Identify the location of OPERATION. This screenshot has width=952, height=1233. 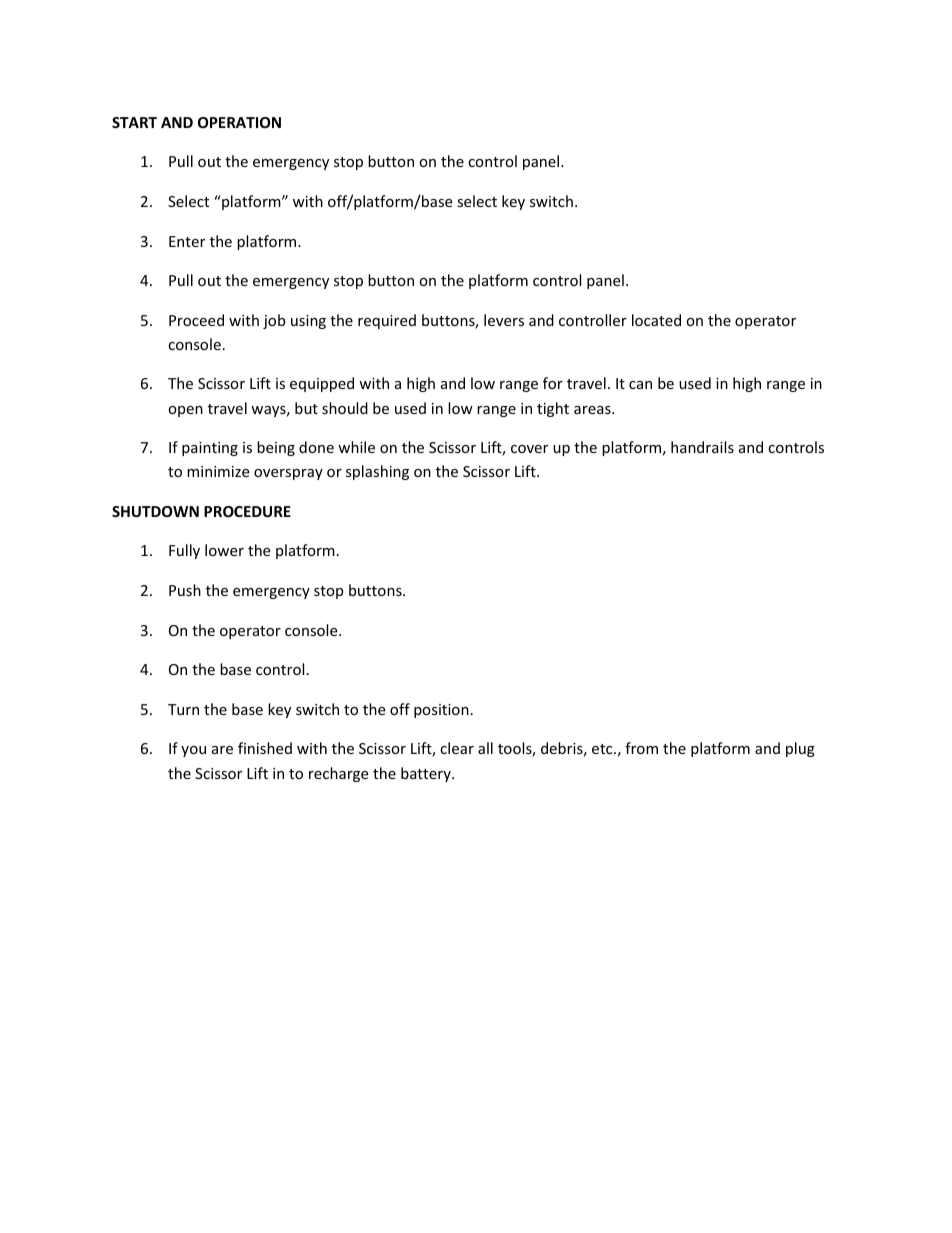
(239, 122).
